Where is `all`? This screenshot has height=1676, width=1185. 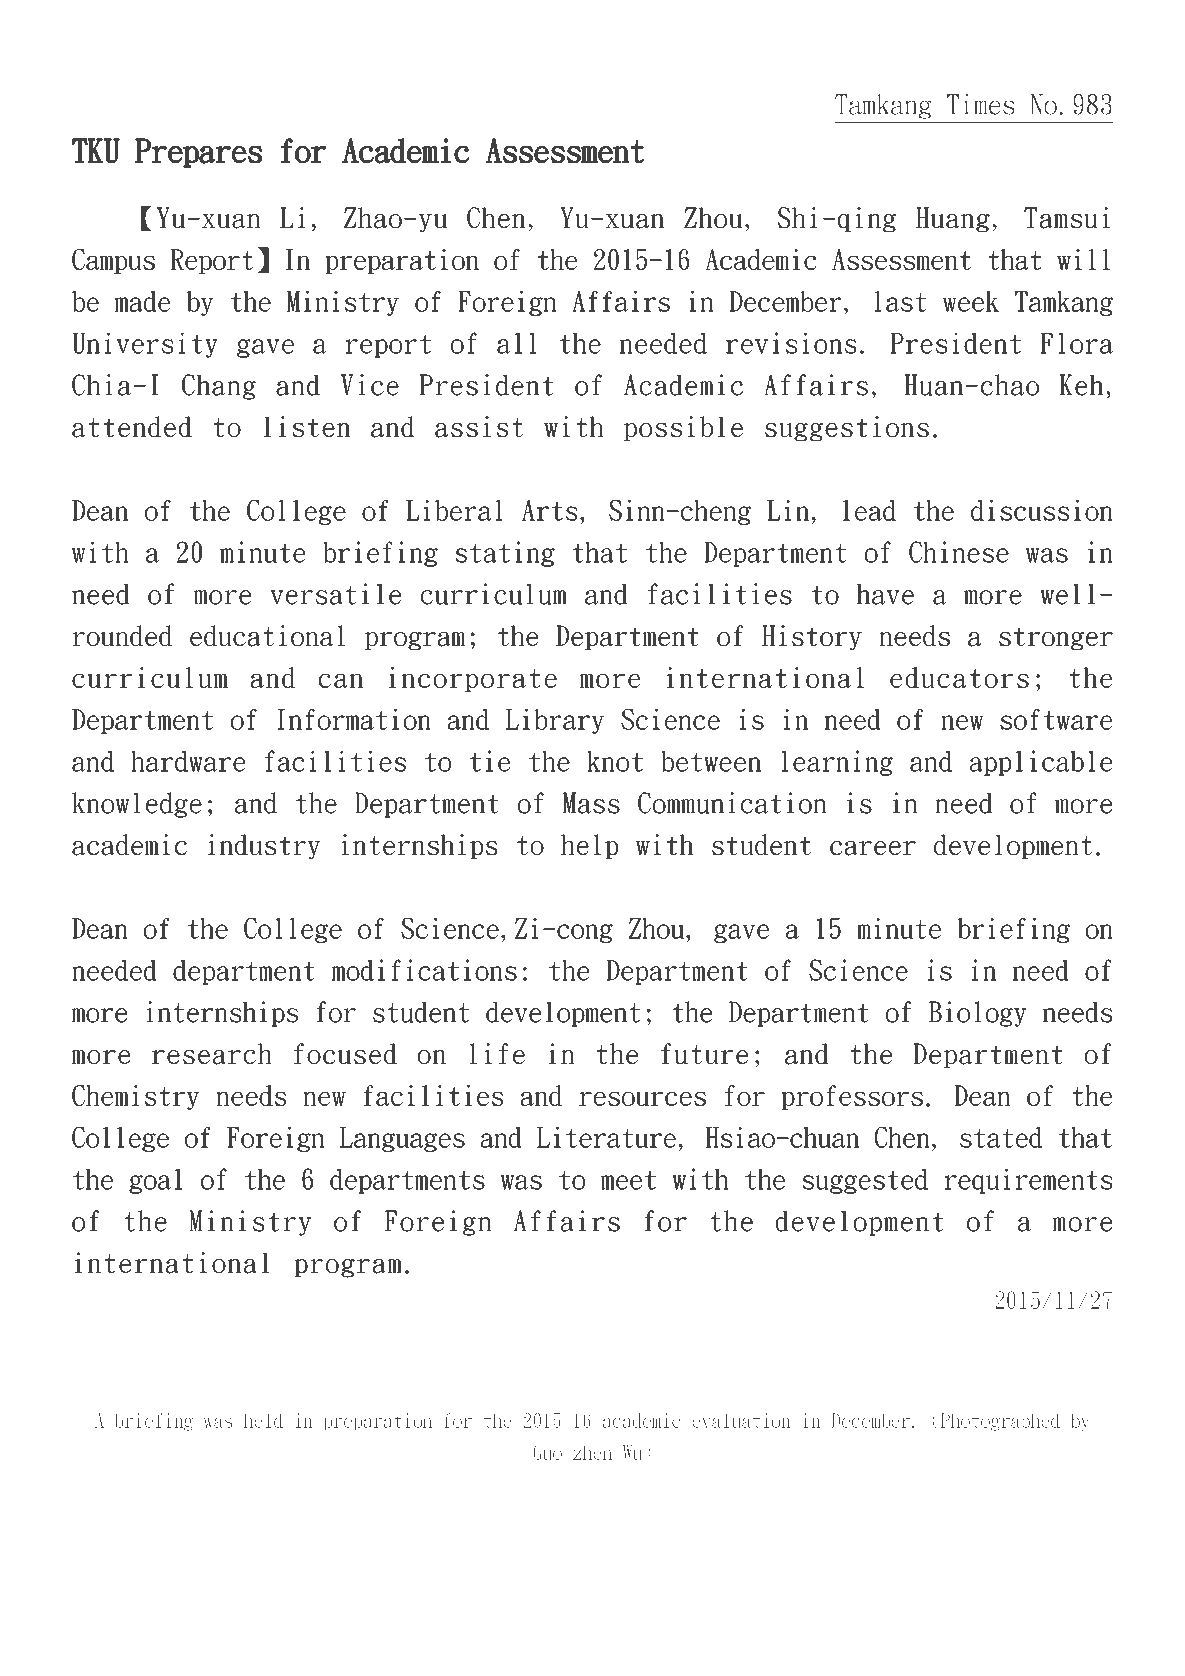
all is located at coordinates (517, 343).
